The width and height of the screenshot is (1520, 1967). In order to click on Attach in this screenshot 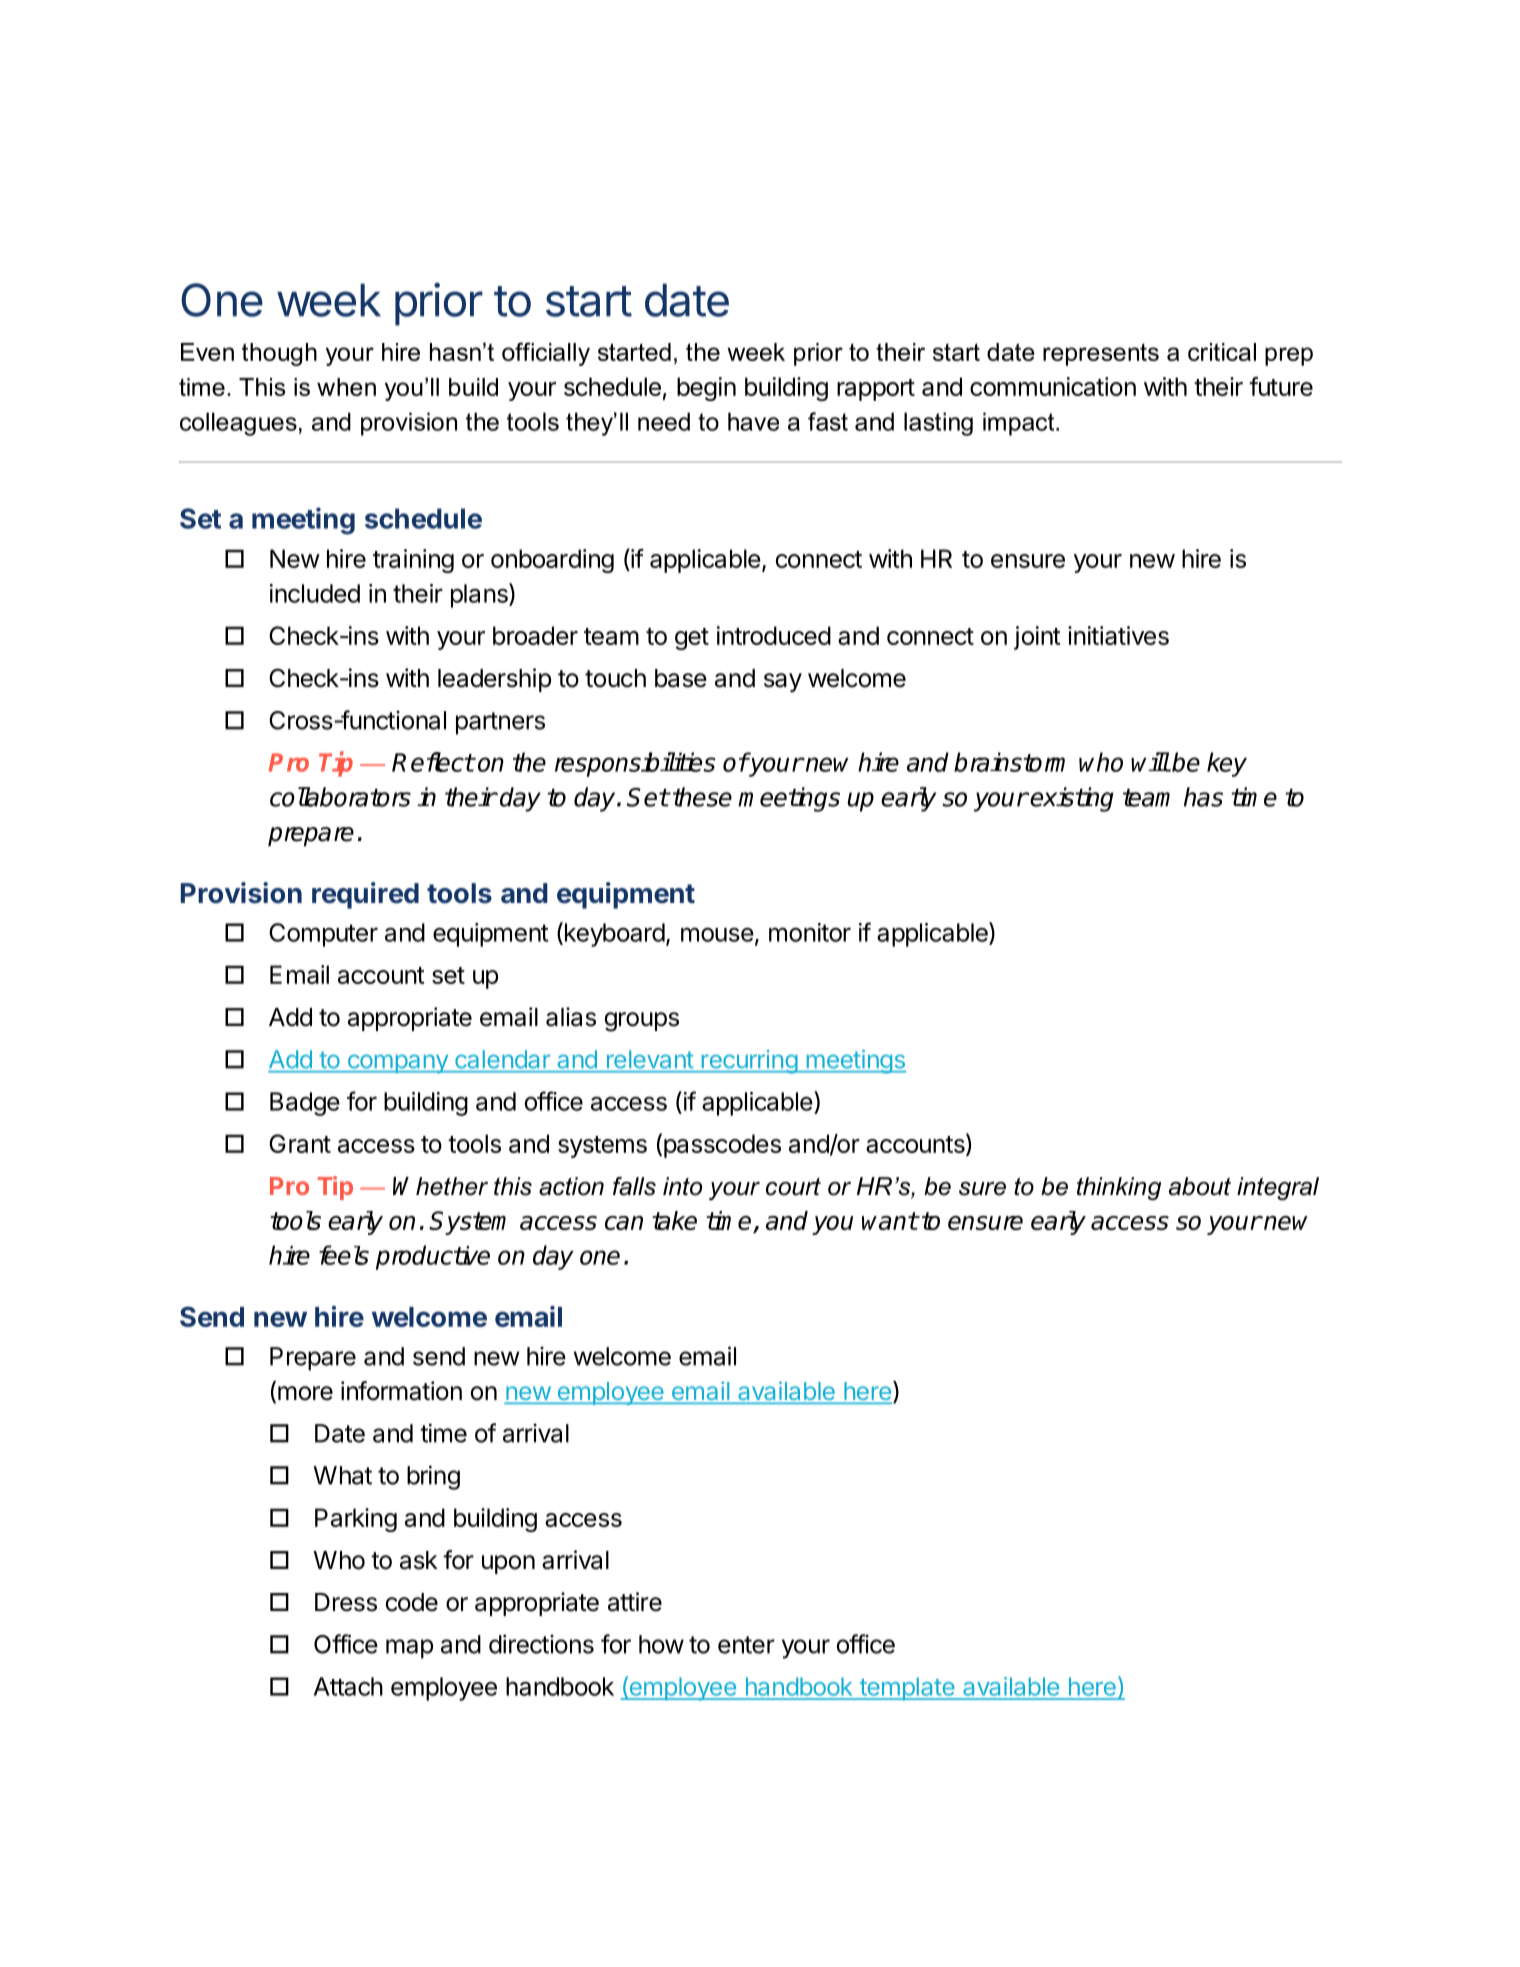, I will do `click(348, 1686)`.
